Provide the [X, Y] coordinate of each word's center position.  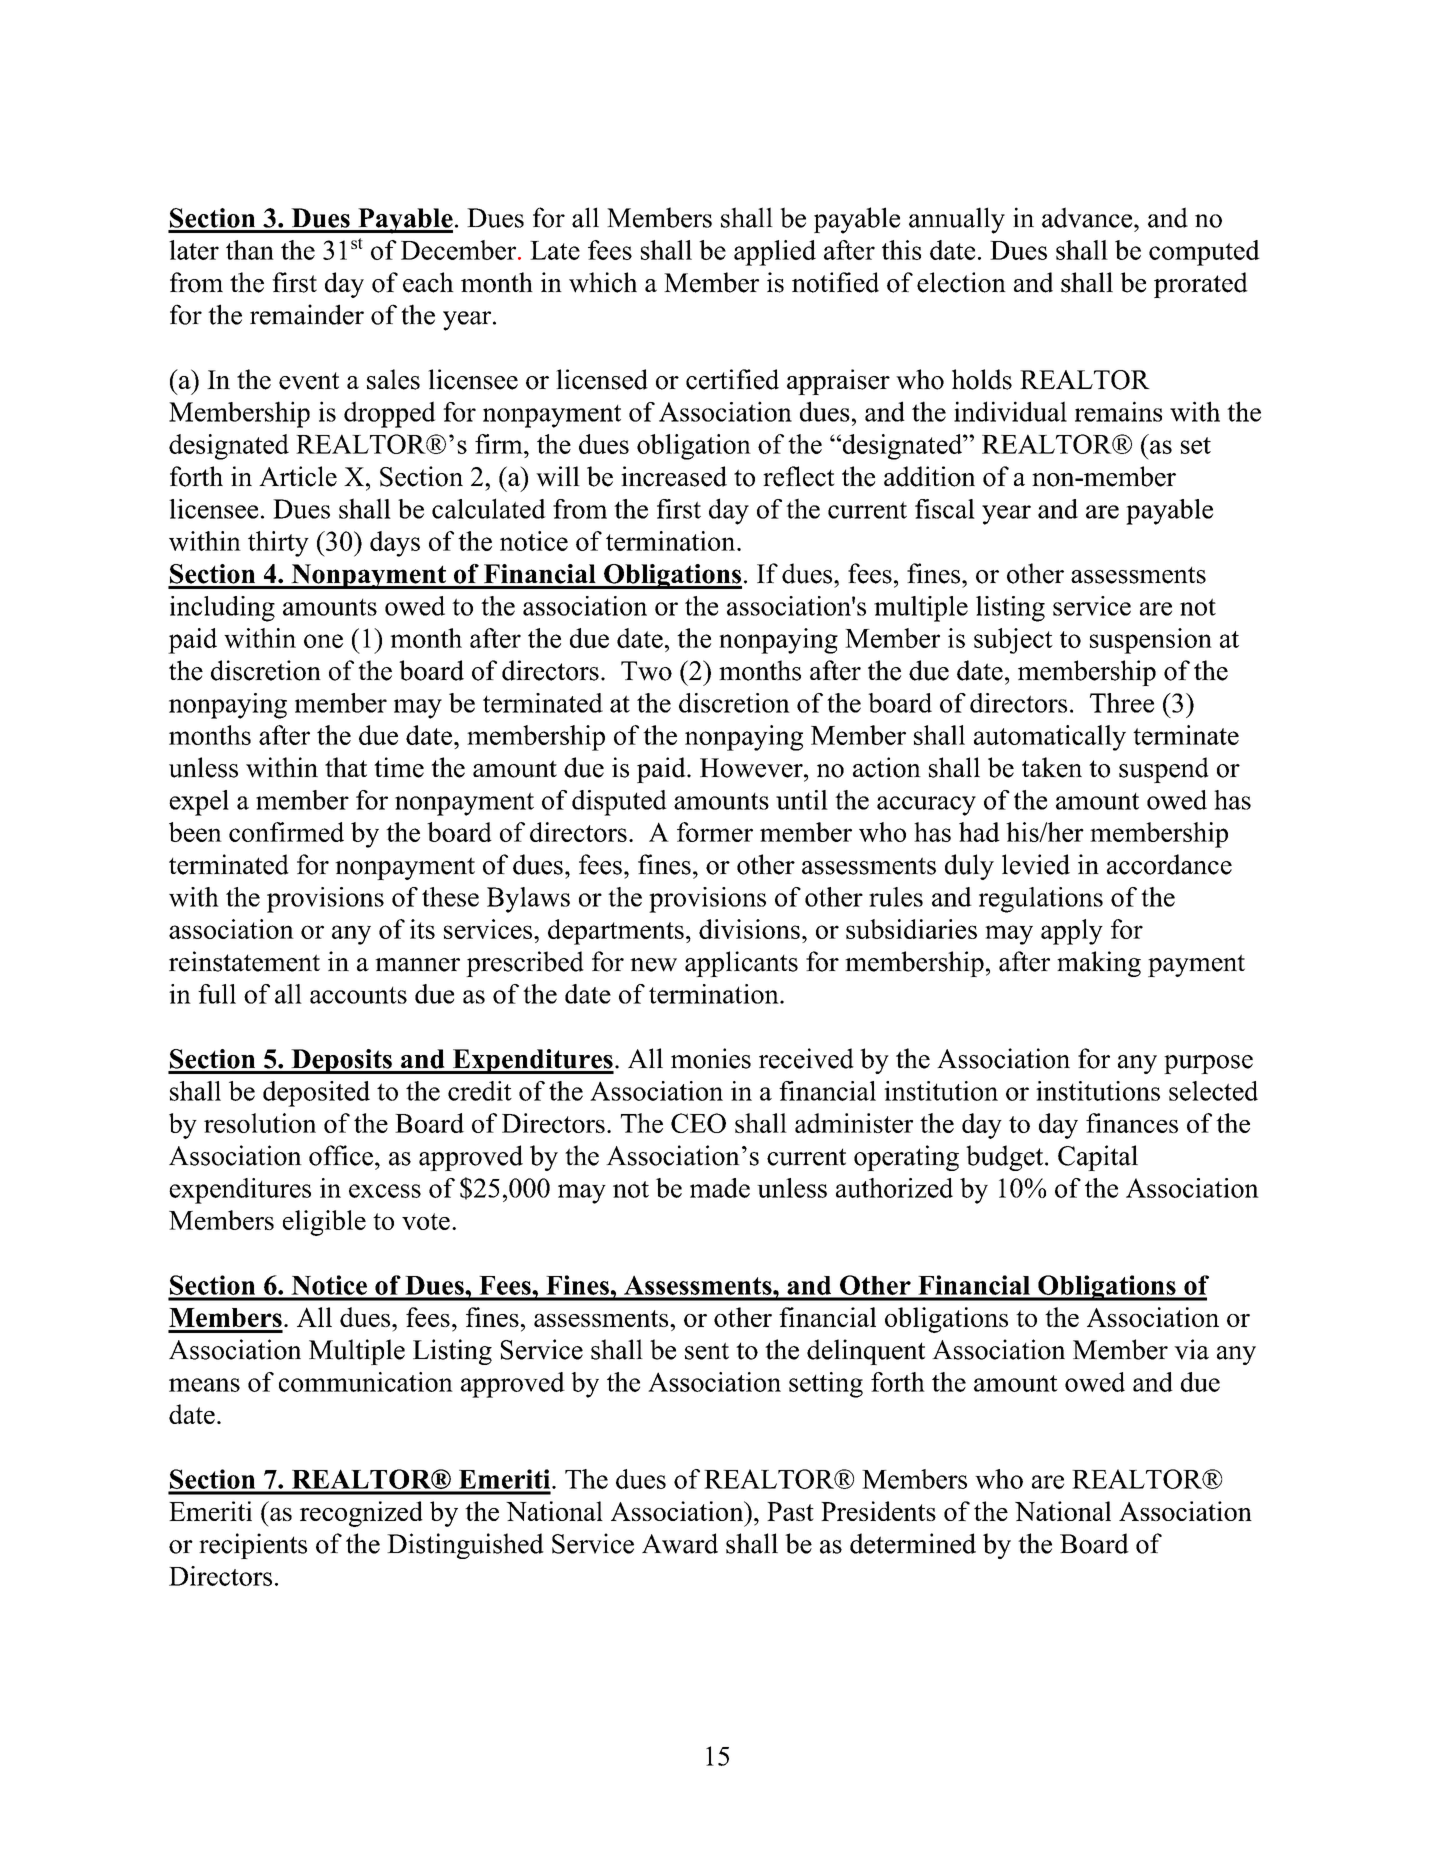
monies [711, 1058]
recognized [361, 1514]
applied [775, 253]
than [250, 250]
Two [646, 671]
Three [1122, 703]
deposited [316, 1094]
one [323, 641]
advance [1088, 217]
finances [1132, 1123]
